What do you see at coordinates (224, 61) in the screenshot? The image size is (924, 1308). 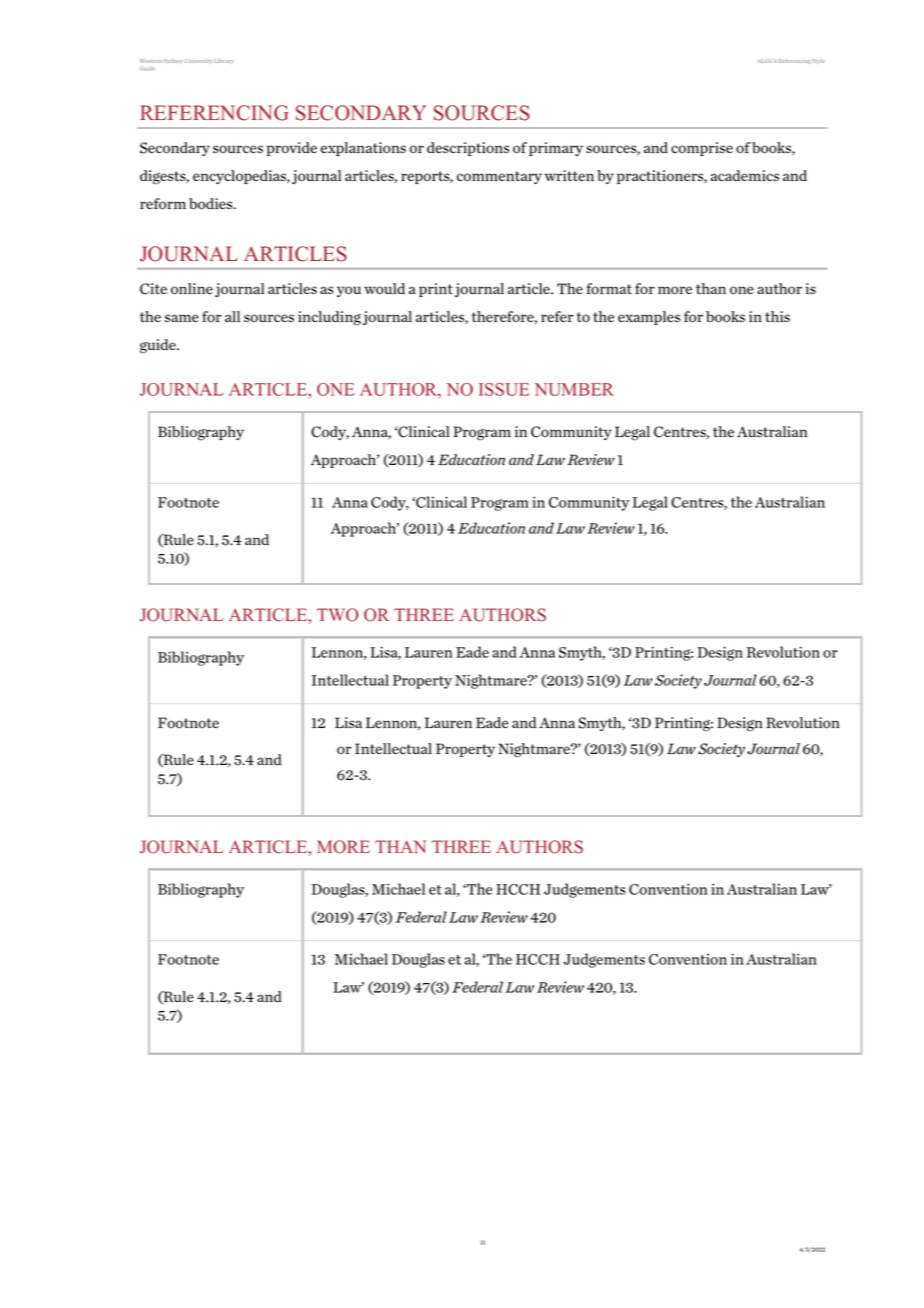 I see `Library` at bounding box center [224, 61].
